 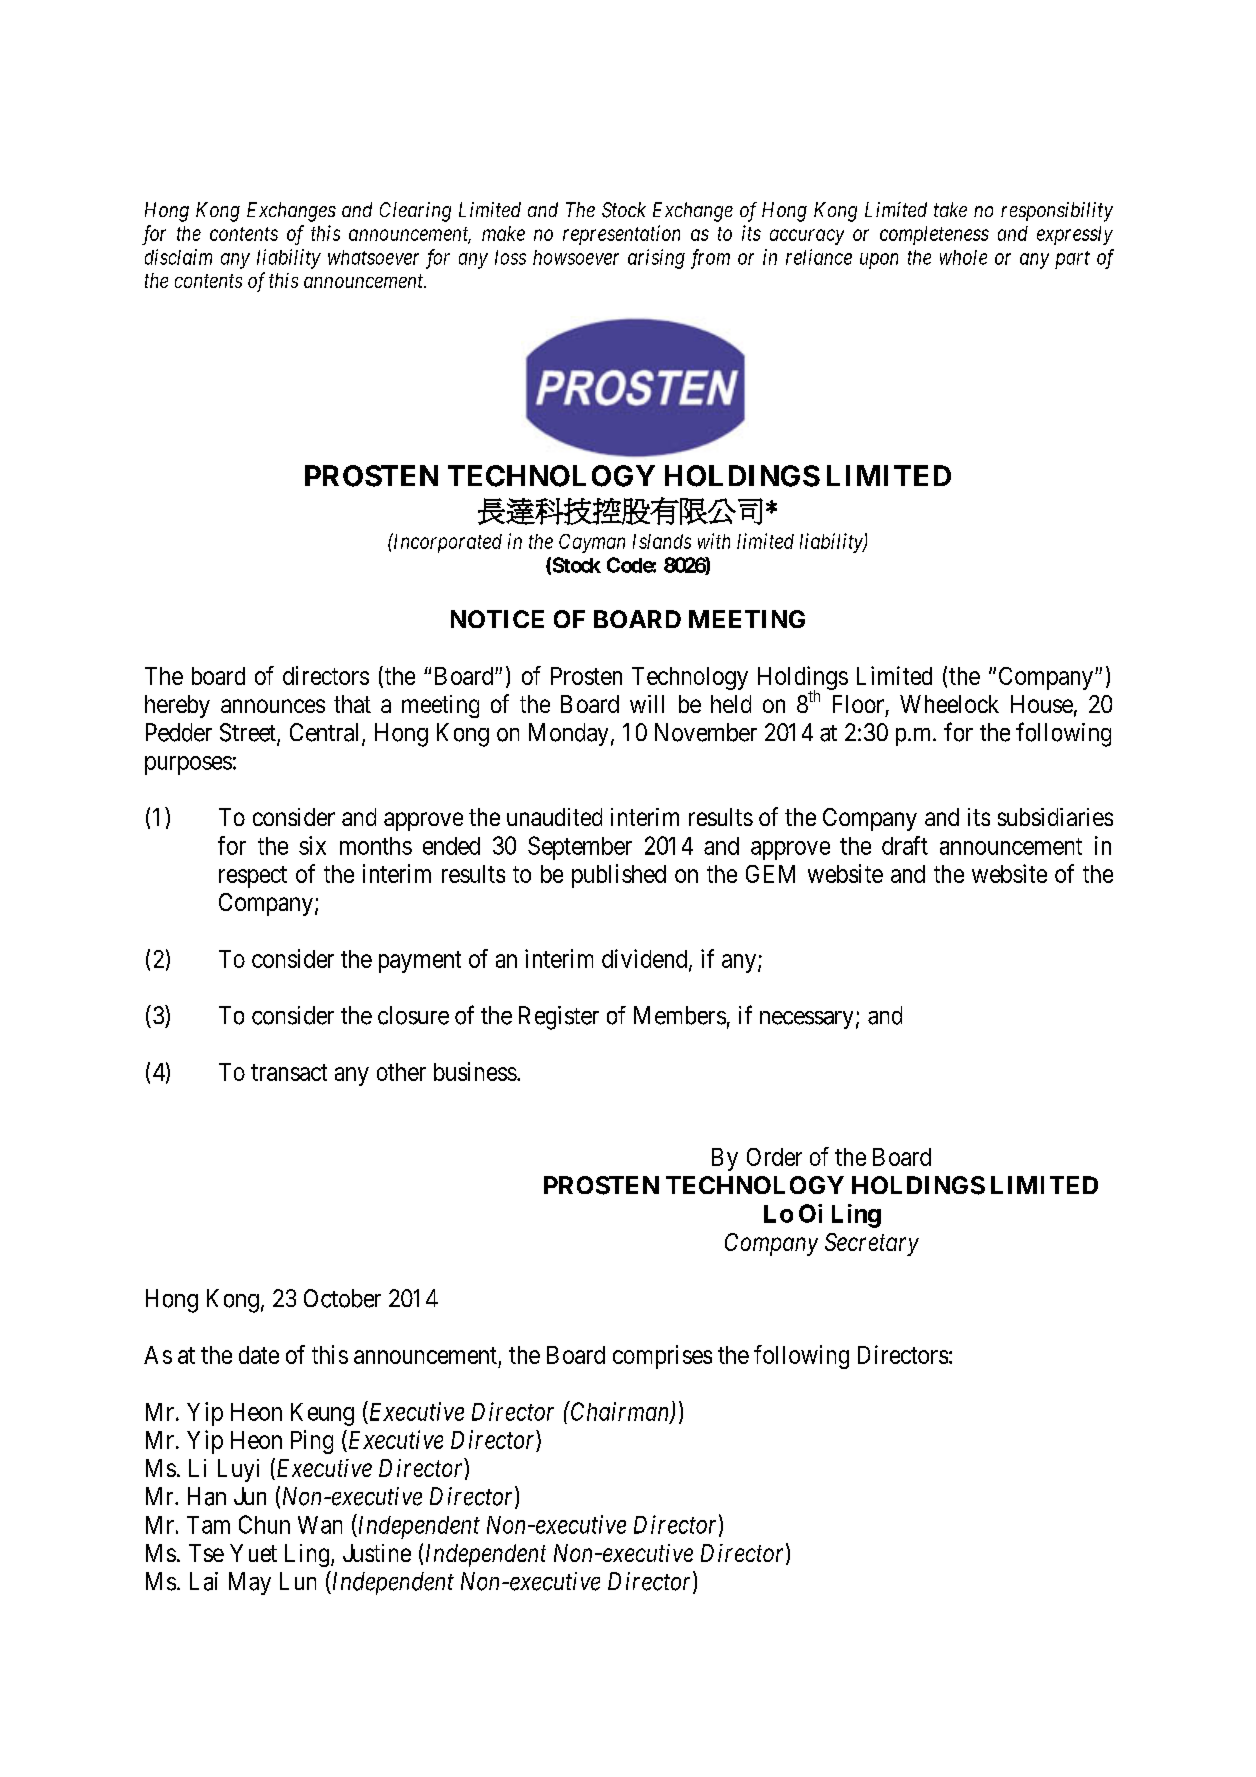 I want to click on will, so click(x=647, y=704).
